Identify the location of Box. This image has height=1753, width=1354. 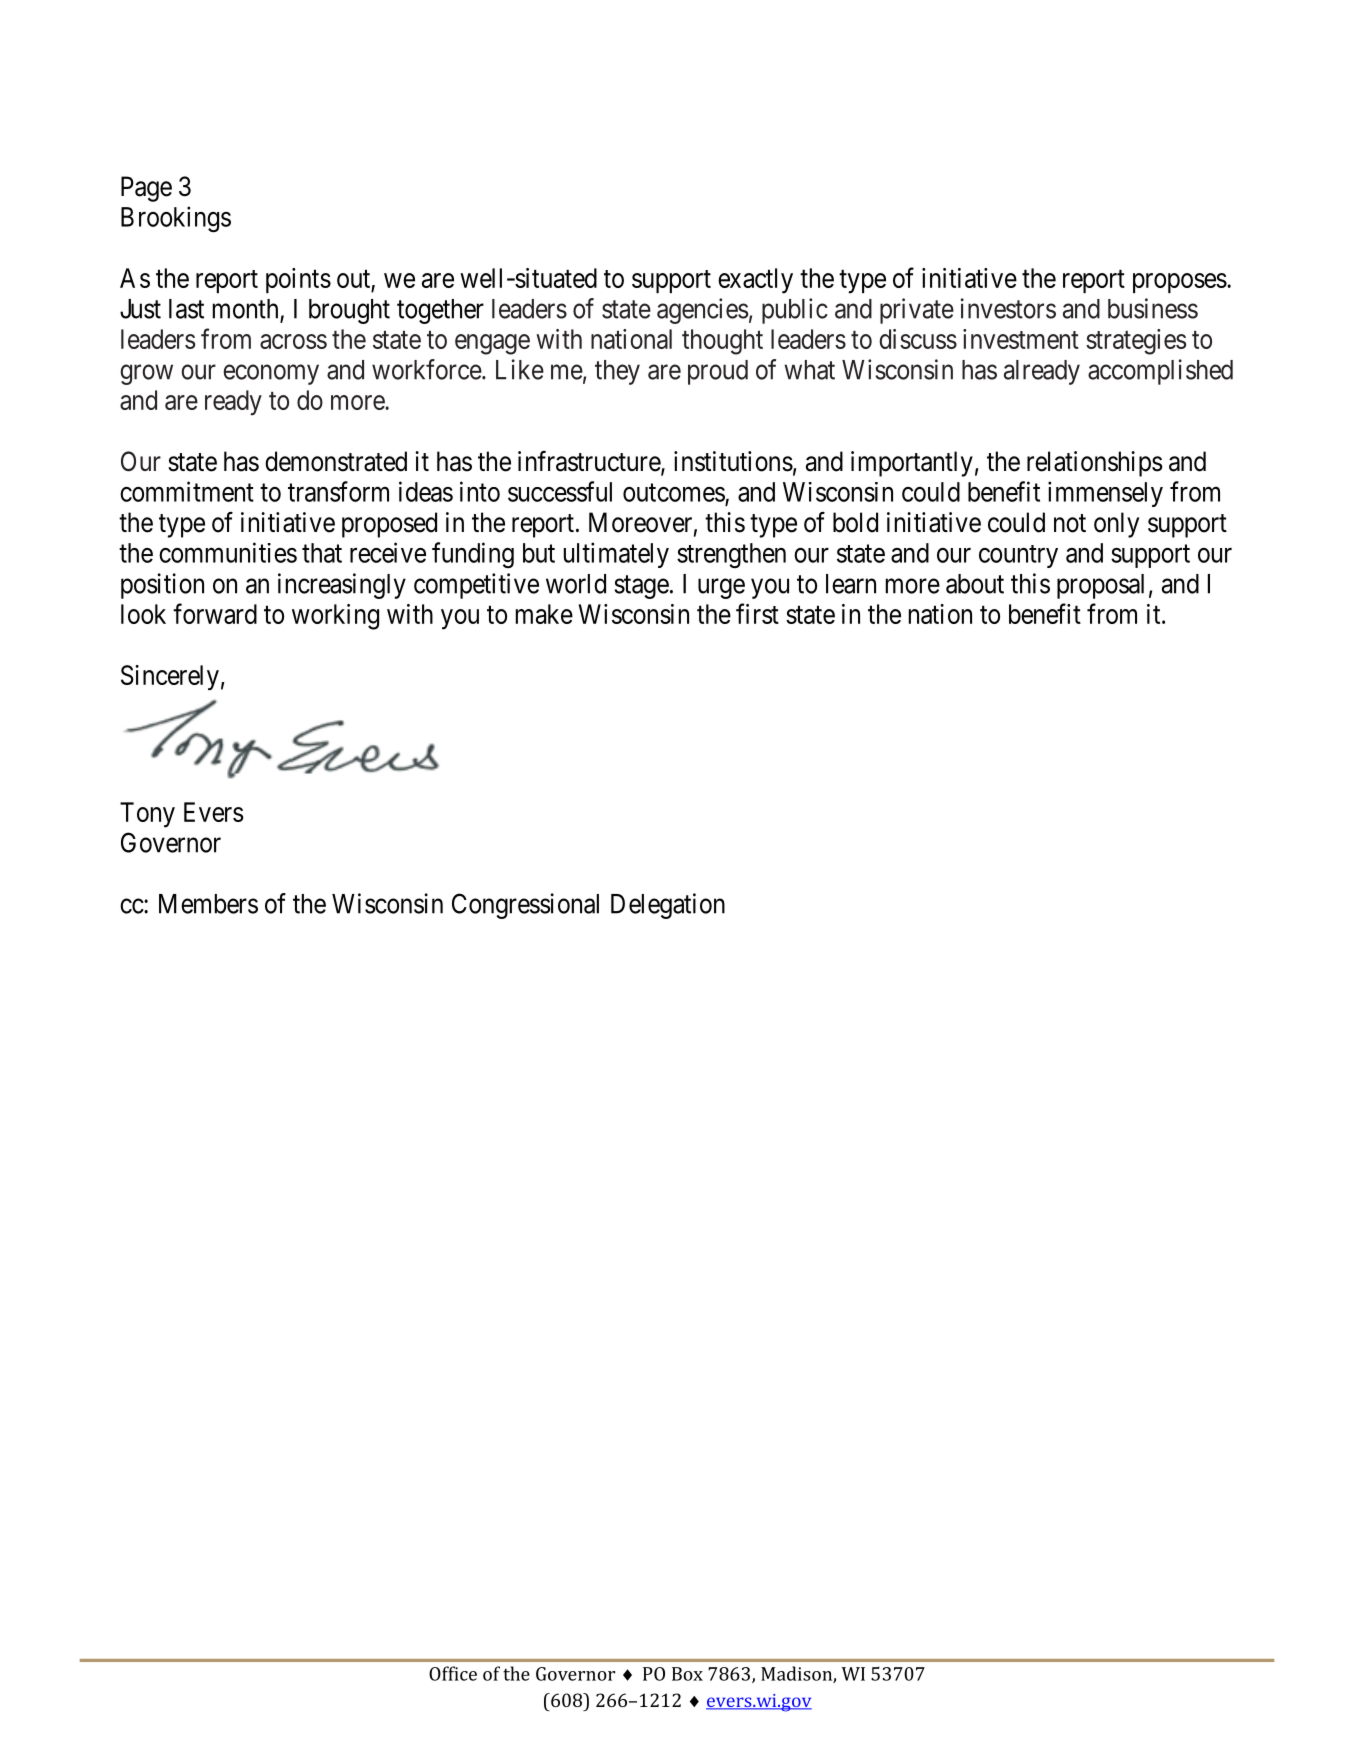
(687, 1674).
